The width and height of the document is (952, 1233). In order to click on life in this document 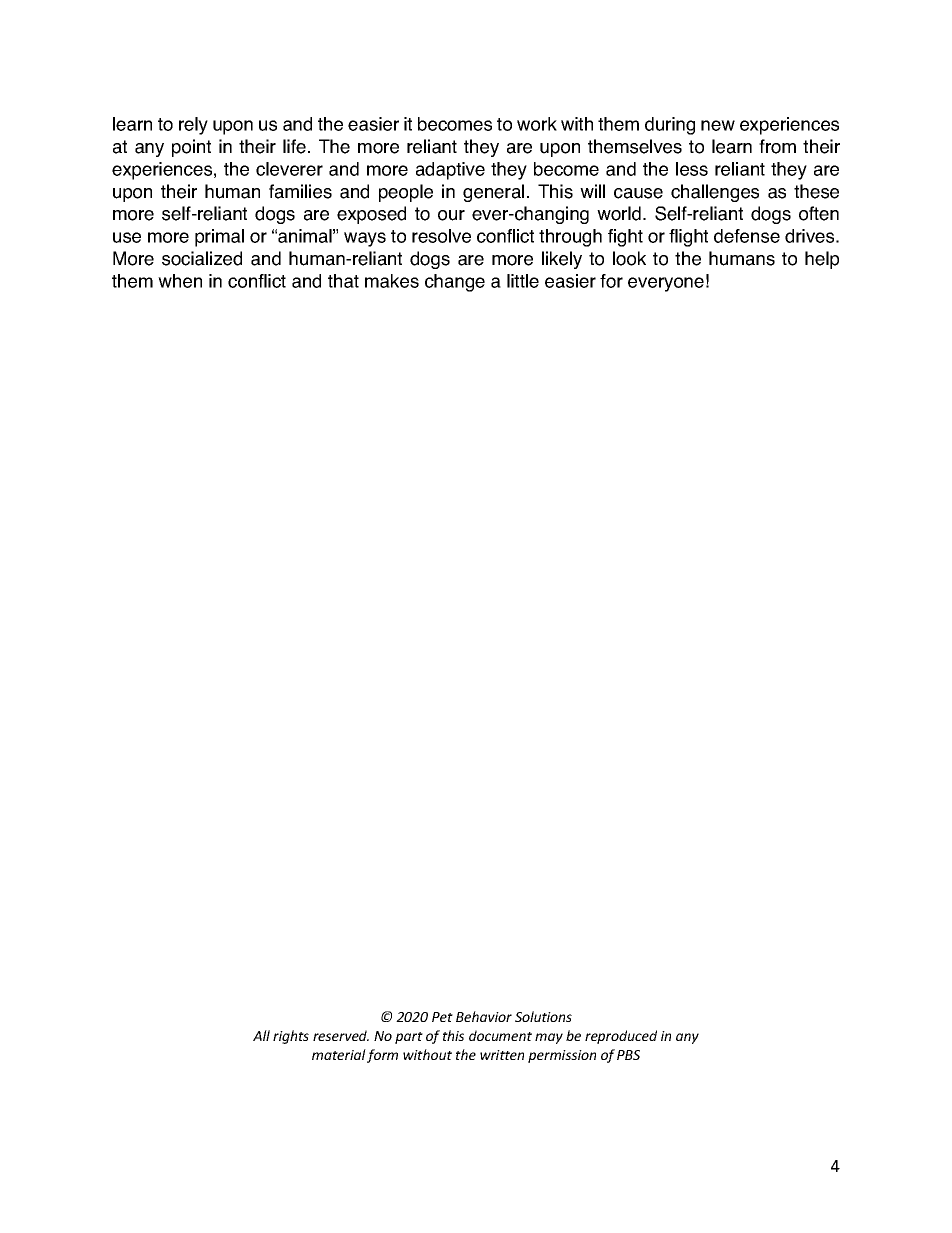, I will do `click(294, 146)`.
